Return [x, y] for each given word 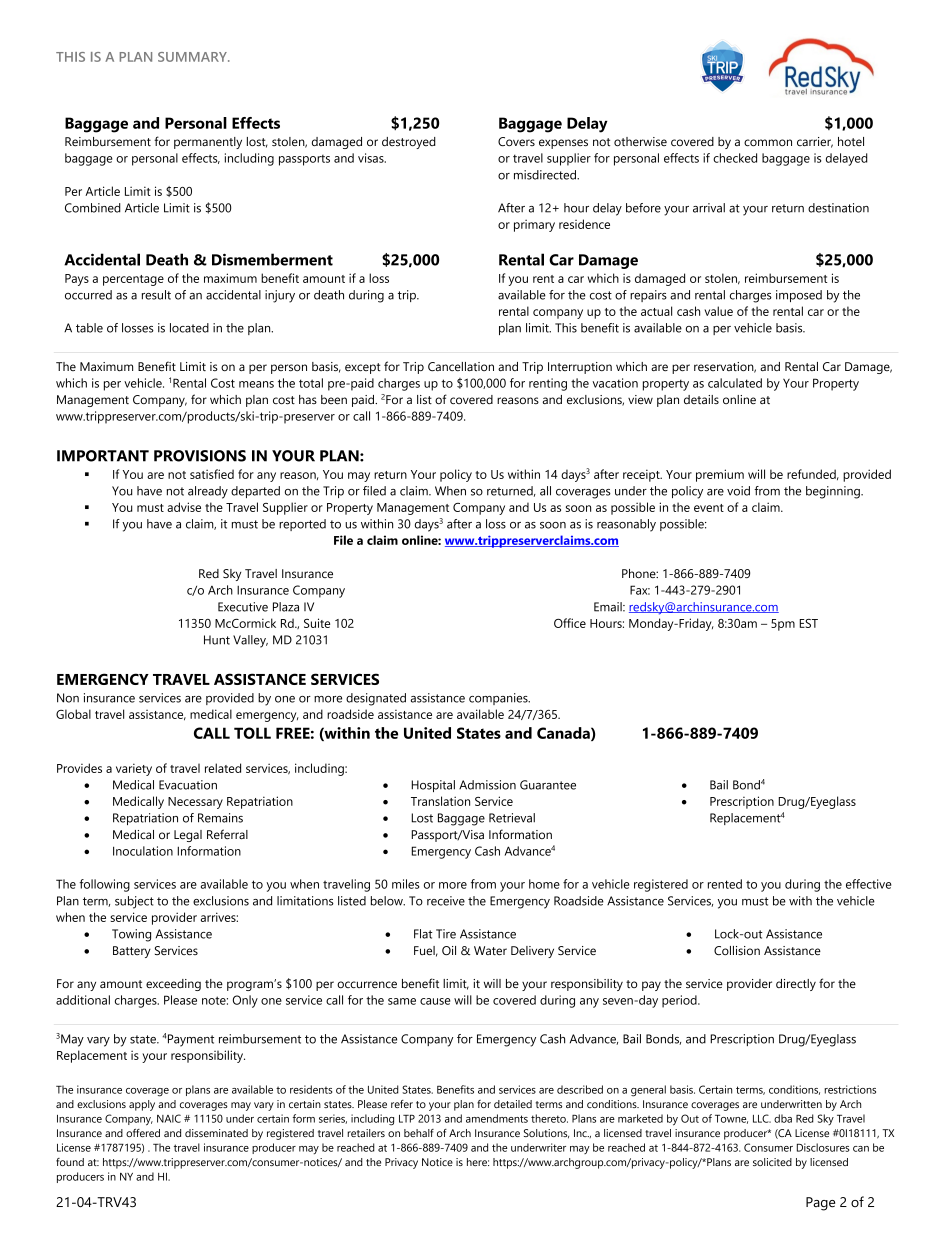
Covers [516, 141]
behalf [419, 1133]
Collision [737, 950]
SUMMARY [193, 57]
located [189, 328]
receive [446, 901]
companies [499, 699]
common [768, 142]
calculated [735, 383]
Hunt [217, 640]
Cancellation [461, 366]
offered [143, 1133]
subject [134, 902]
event [709, 508]
